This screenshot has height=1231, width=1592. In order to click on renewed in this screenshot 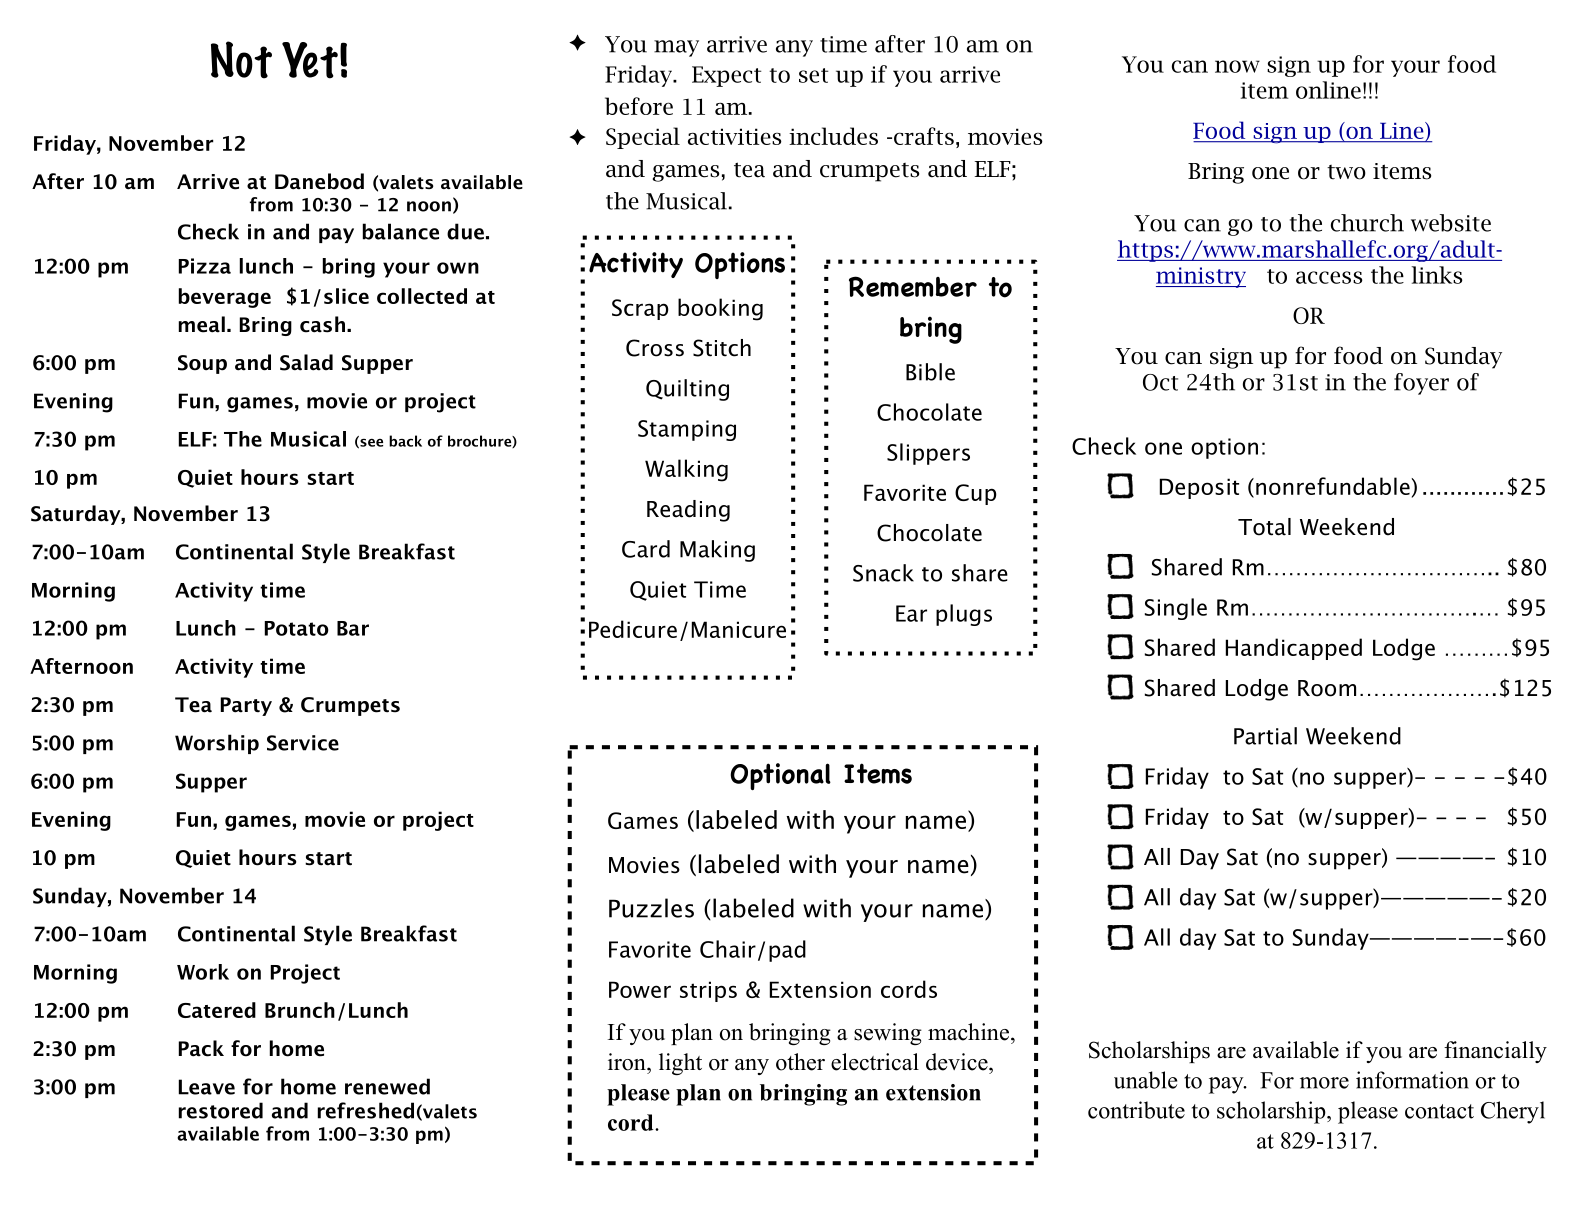, I will do `click(387, 1086)`.
